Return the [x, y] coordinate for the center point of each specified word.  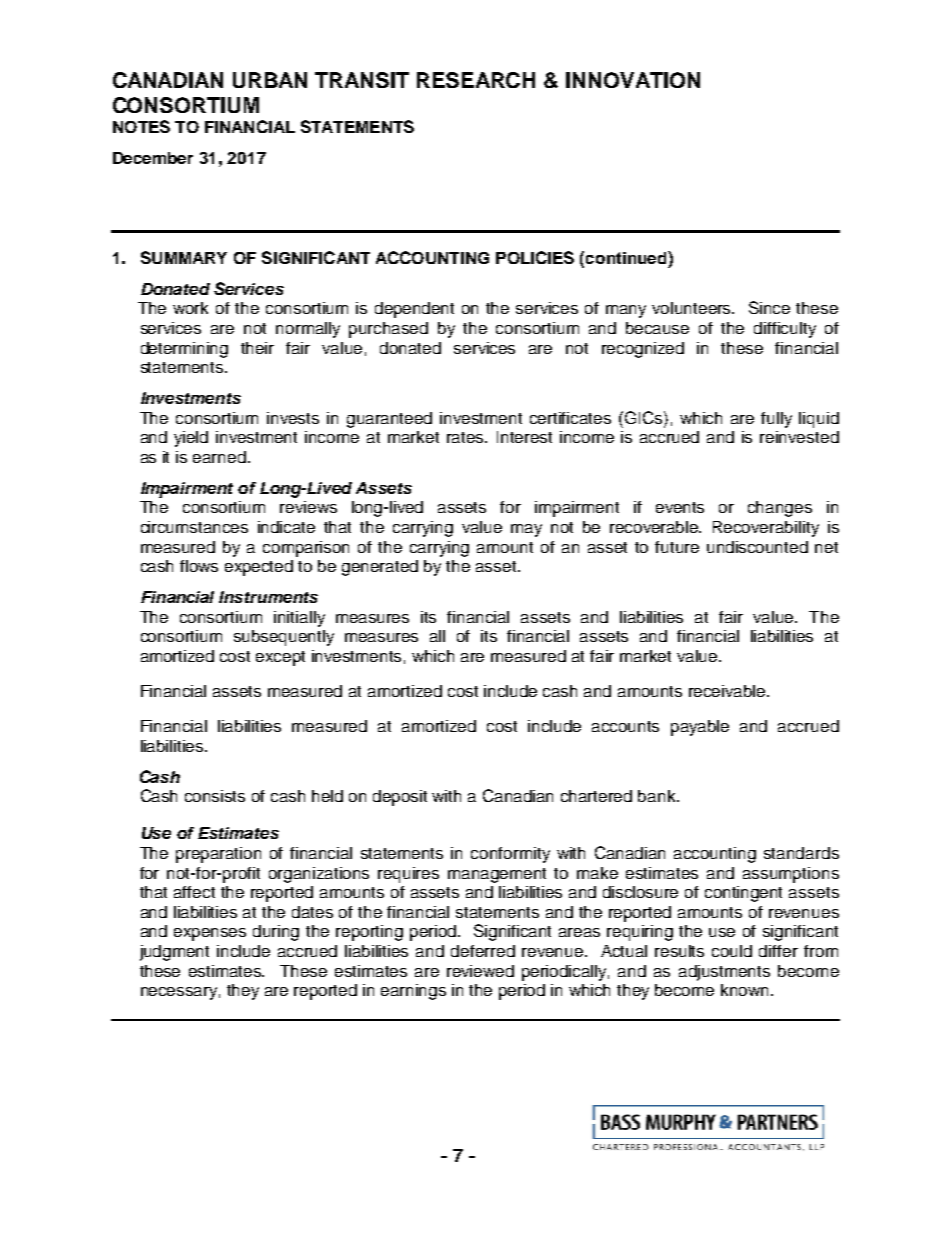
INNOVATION [633, 80]
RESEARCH [476, 80]
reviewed [480, 971]
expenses [210, 934]
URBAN [270, 80]
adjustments [724, 973]
